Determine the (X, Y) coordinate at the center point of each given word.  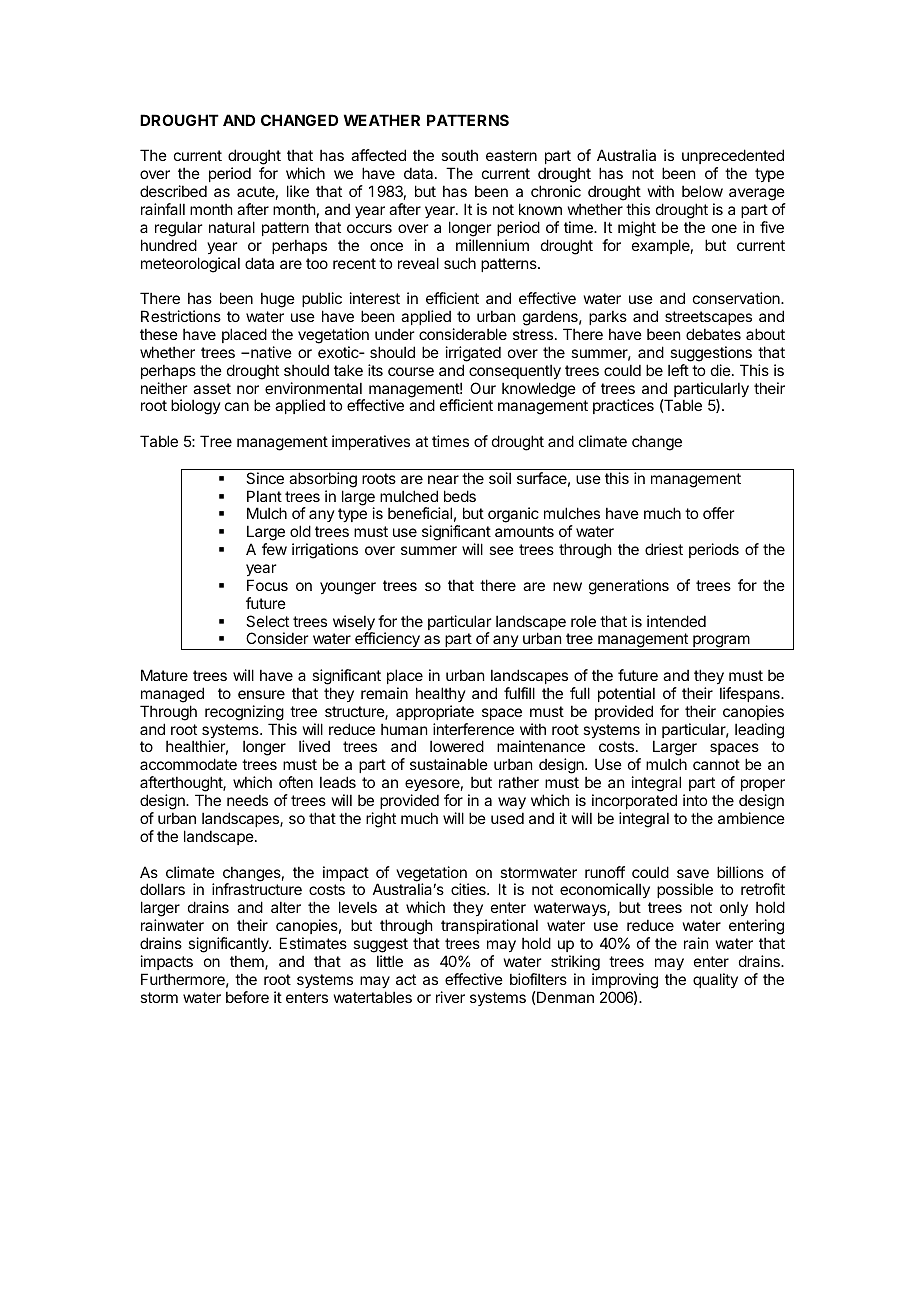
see (501, 550)
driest (664, 549)
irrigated (473, 354)
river (450, 997)
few (274, 549)
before (247, 997)
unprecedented (733, 158)
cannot (716, 764)
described (173, 191)
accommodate (188, 764)
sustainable (449, 764)
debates (713, 334)
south (459, 155)
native (270, 352)
